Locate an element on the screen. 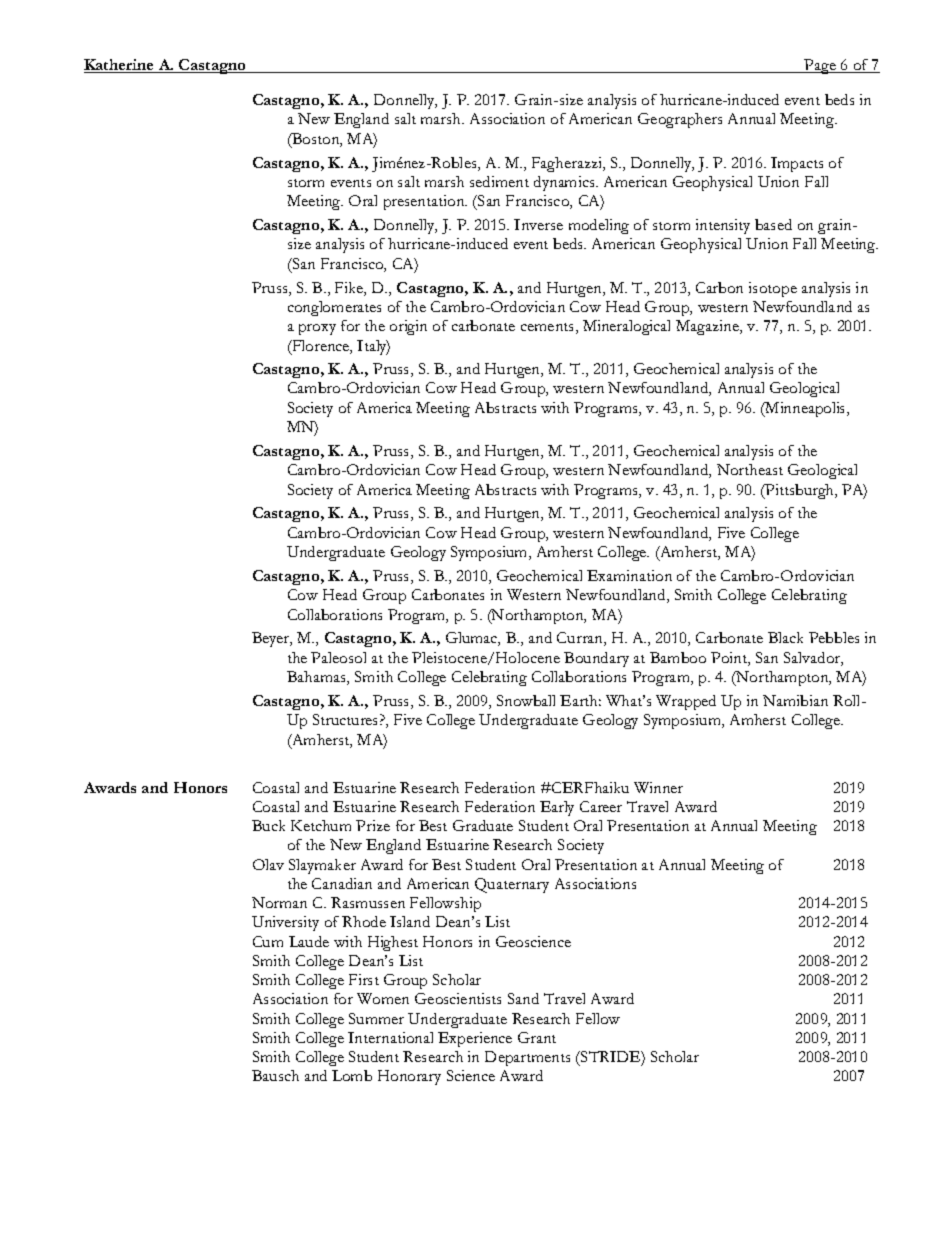 The width and height of the screenshot is (952, 1233). Examination is located at coordinates (629, 575).
